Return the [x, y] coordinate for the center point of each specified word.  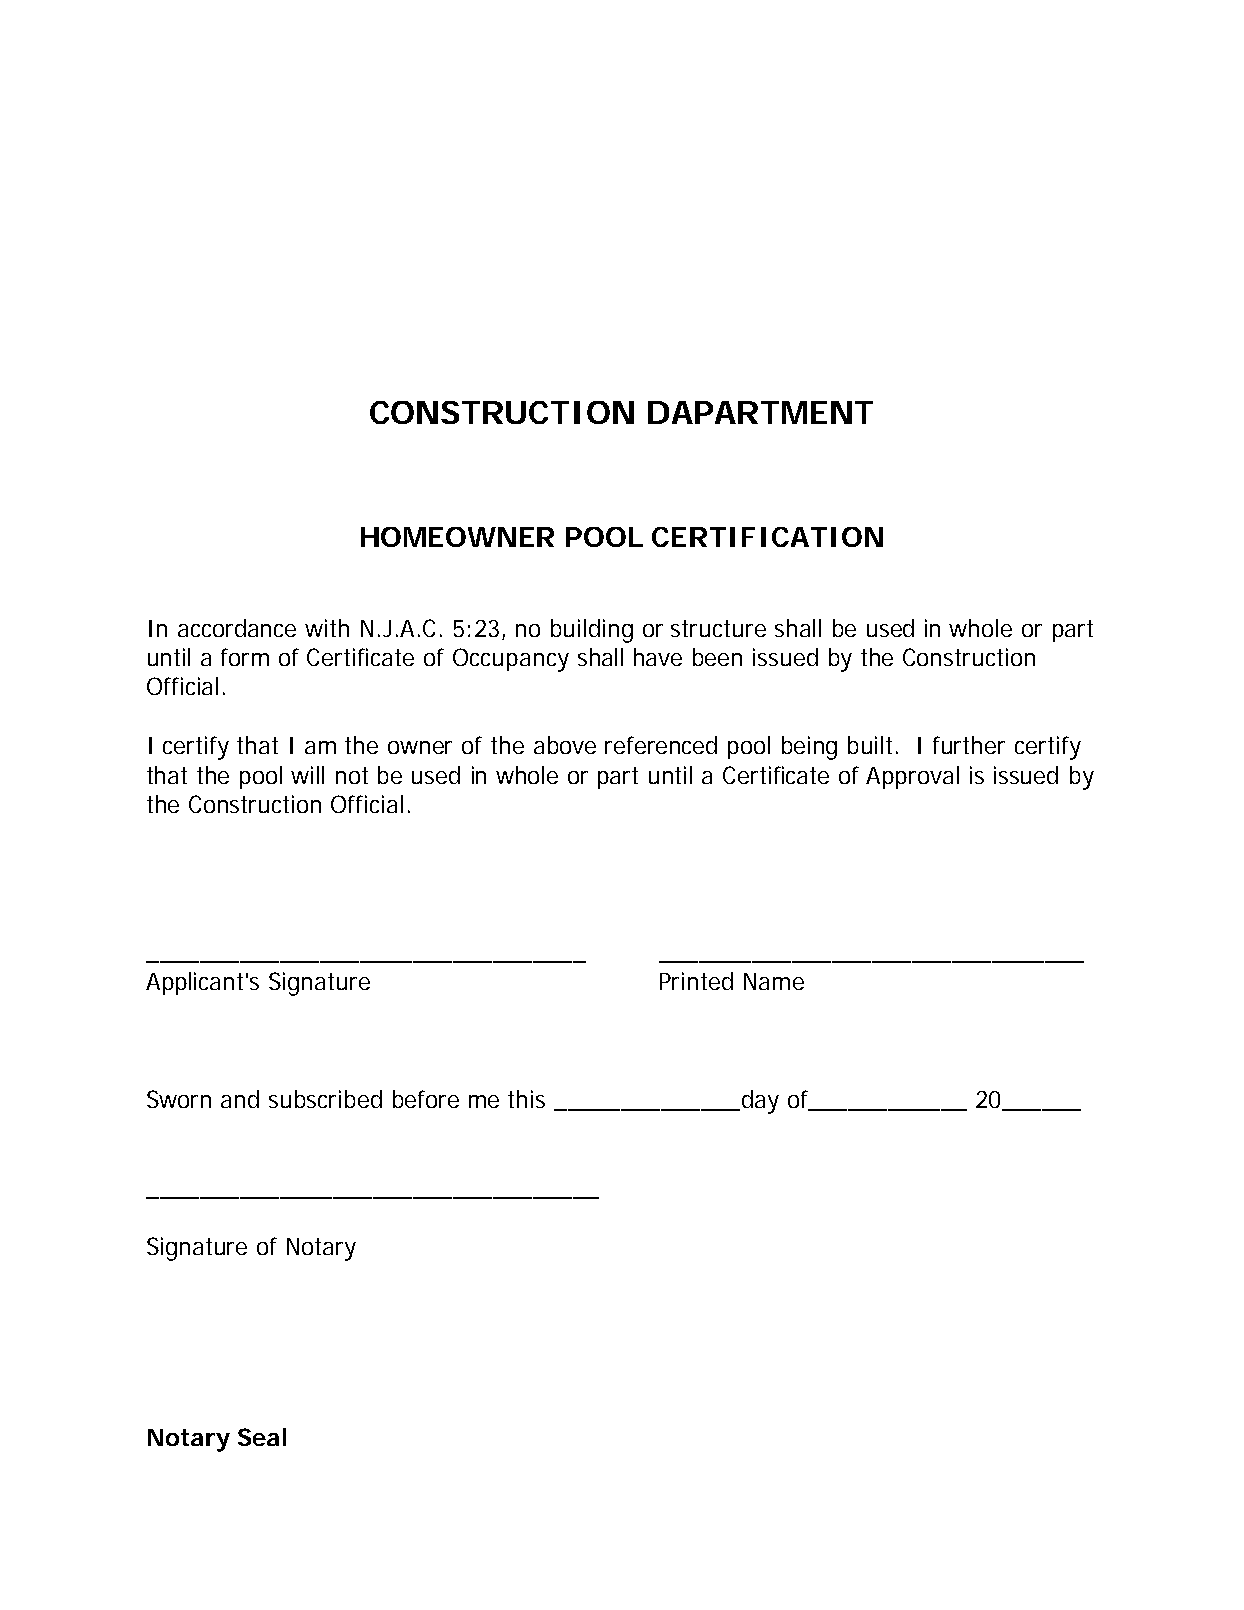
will [307, 775]
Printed [696, 981]
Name [774, 981]
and [240, 1099]
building [592, 631]
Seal [262, 1437]
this [526, 1099]
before [426, 1099]
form [245, 657]
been [717, 657]
